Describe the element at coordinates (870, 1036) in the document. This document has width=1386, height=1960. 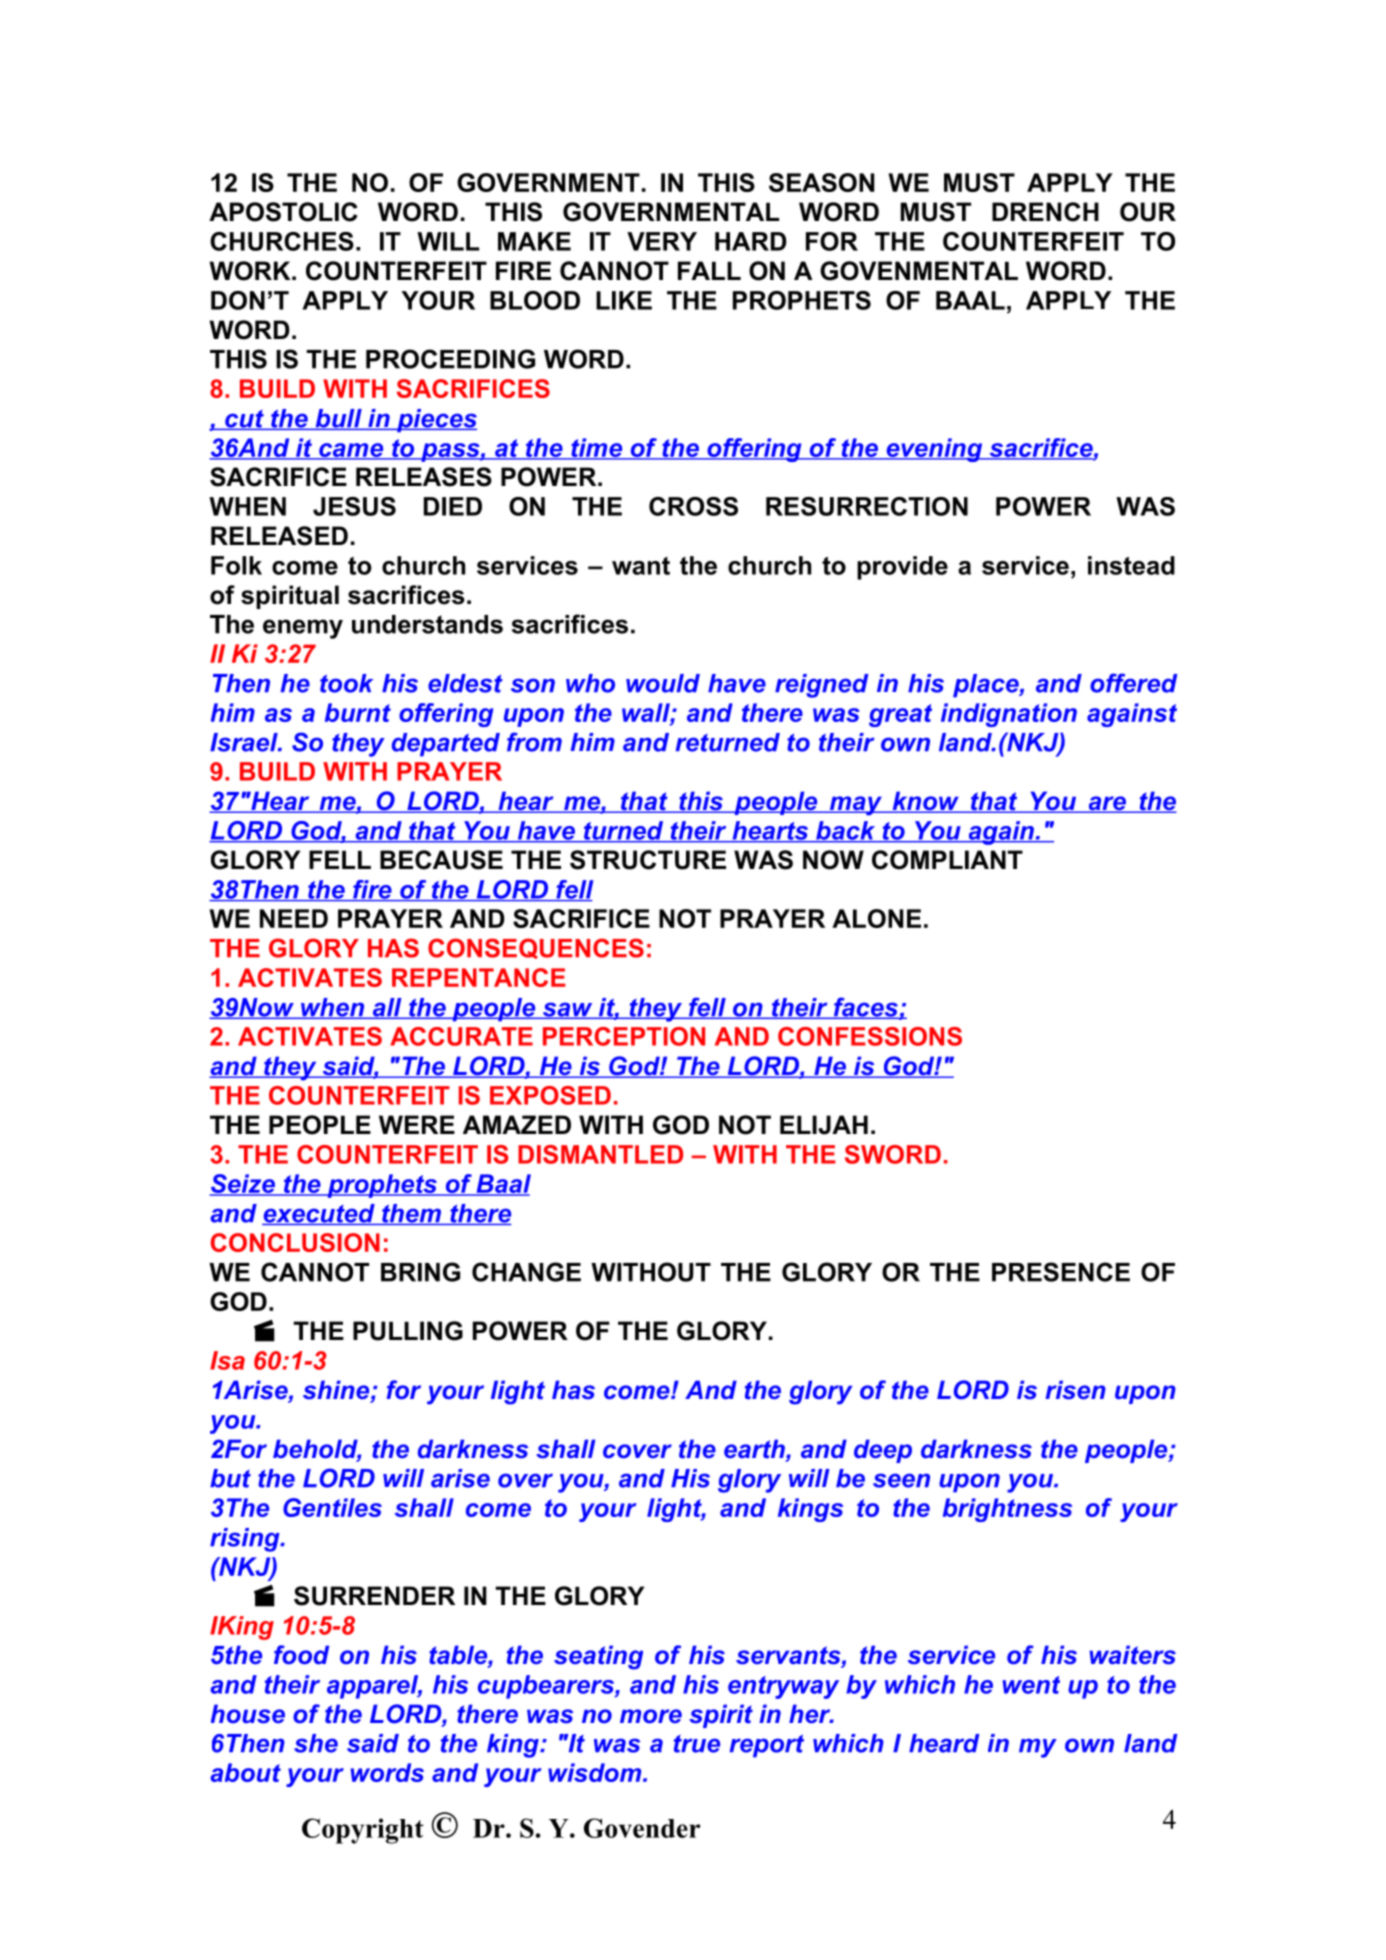
I see `CONFESSIONS` at that location.
